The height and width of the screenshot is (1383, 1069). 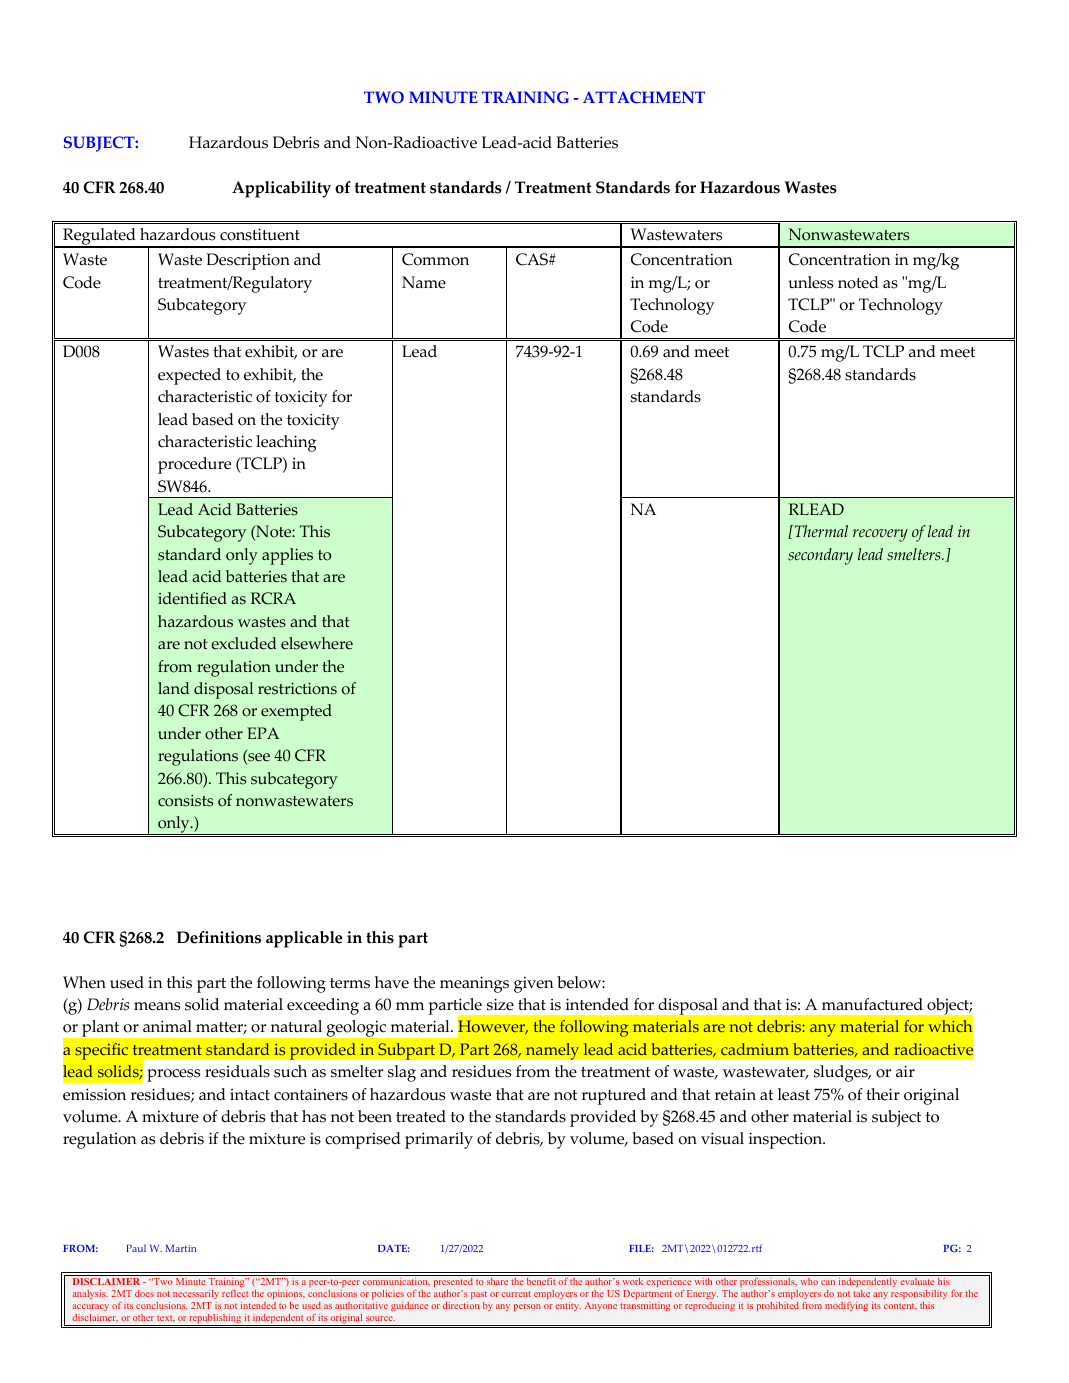 I want to click on land, so click(x=174, y=688).
